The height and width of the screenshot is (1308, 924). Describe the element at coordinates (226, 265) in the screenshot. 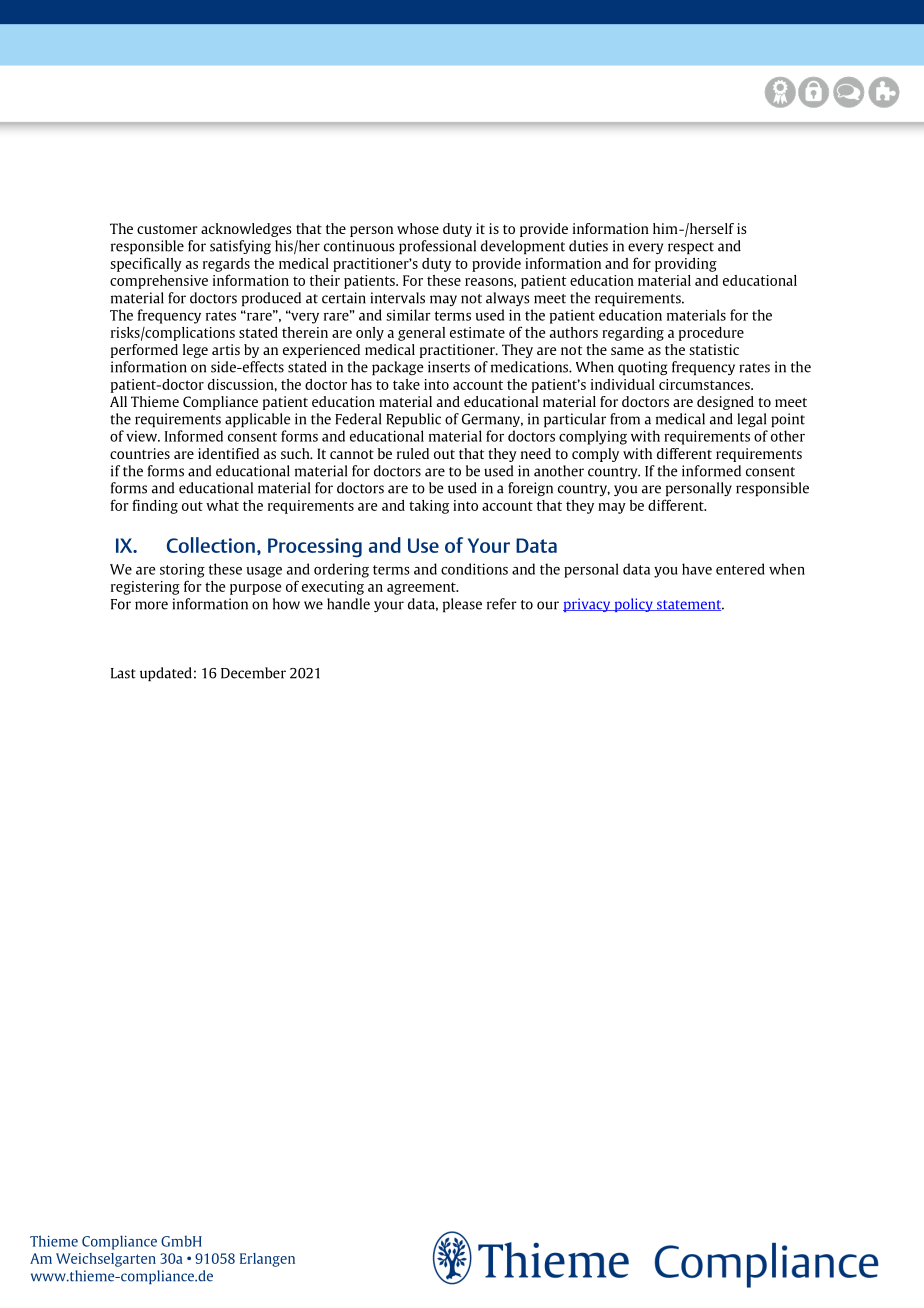

I see `regards` at that location.
